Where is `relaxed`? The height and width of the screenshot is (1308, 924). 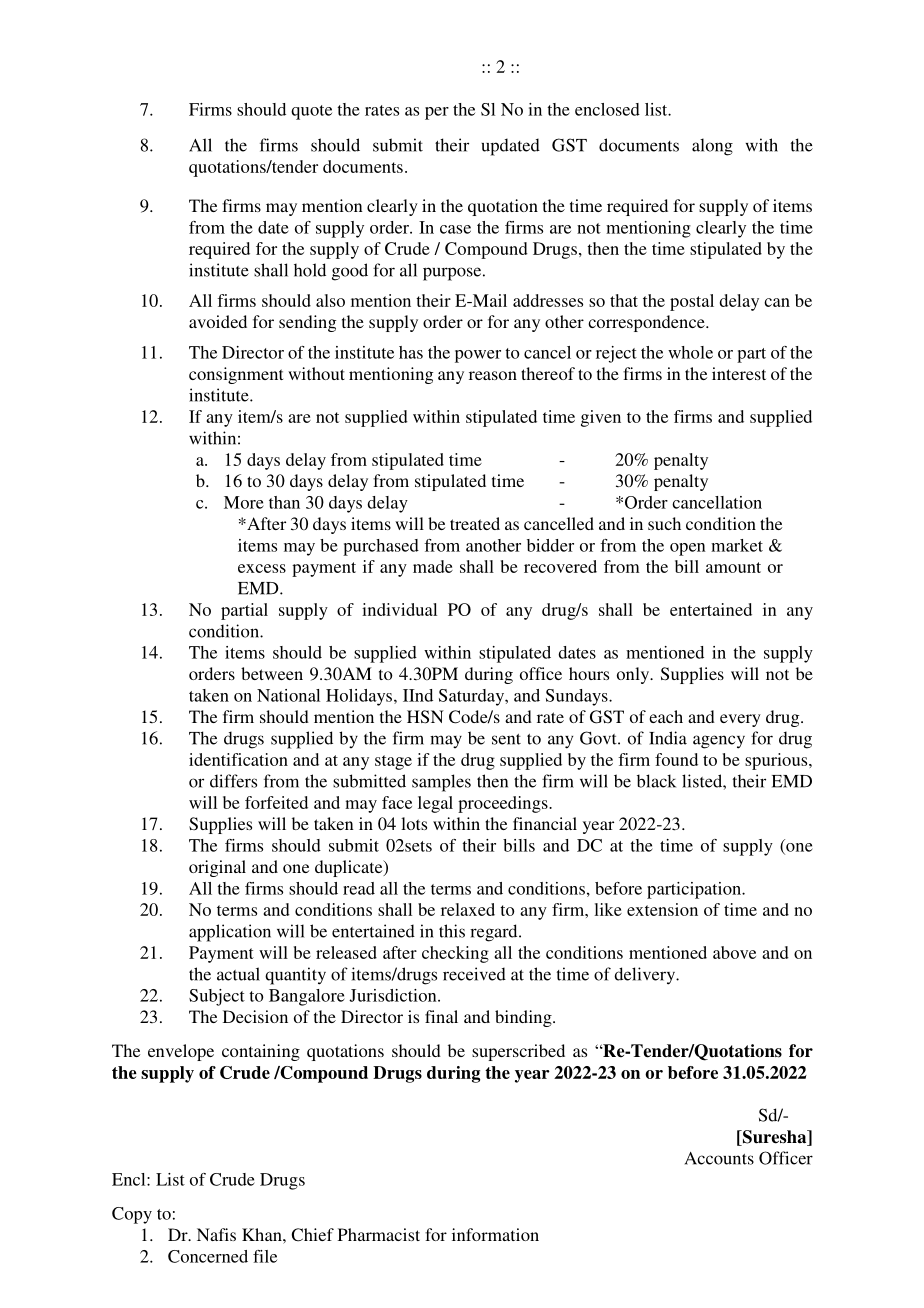 relaxed is located at coordinates (468, 909).
